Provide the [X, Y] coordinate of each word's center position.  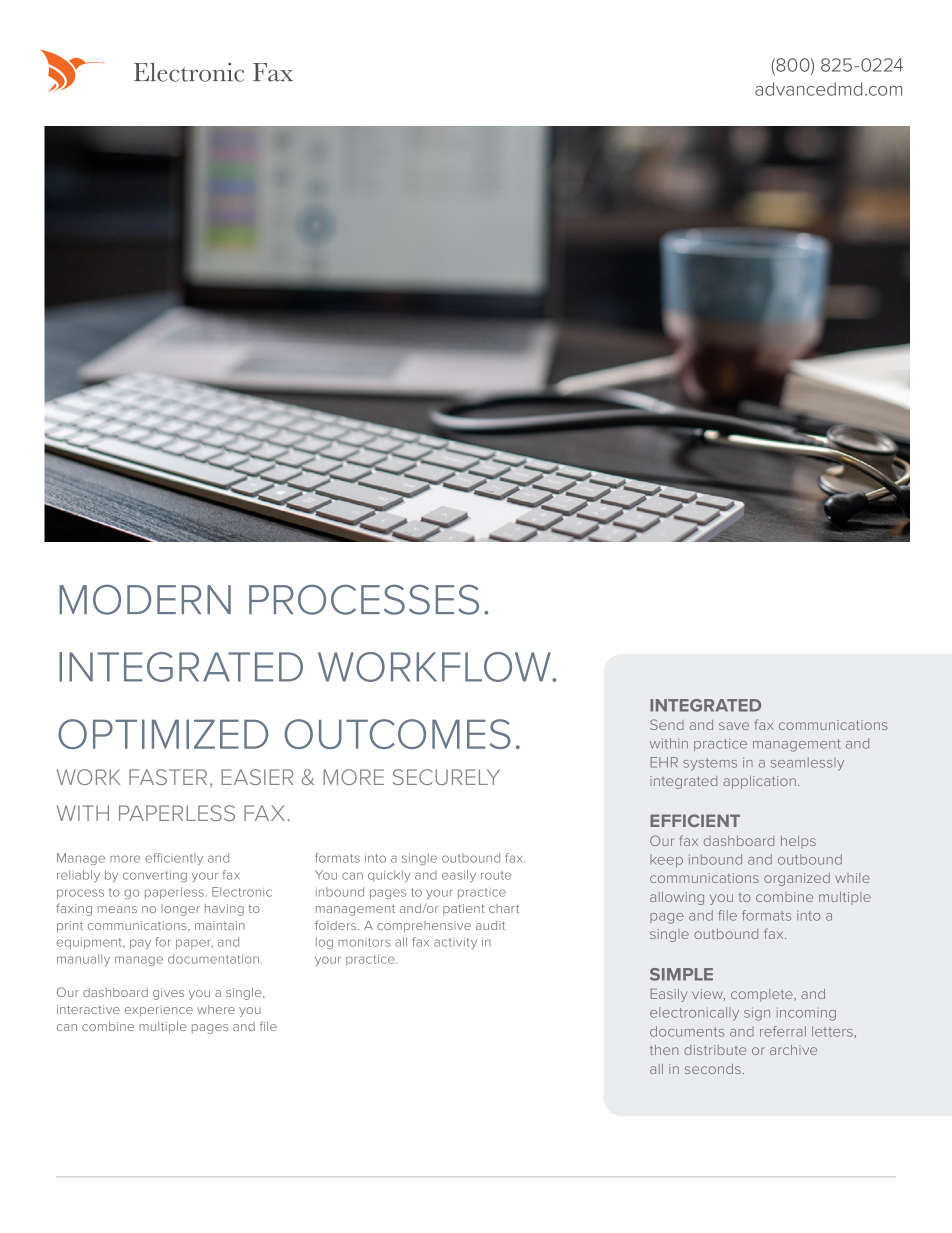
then [664, 1050]
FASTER [168, 777]
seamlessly [807, 764]
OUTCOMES [398, 734]
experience [159, 1011]
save [734, 726]
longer [180, 910]
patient [464, 909]
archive [793, 1050]
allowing [677, 898]
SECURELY [446, 777]
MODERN [145, 600]
